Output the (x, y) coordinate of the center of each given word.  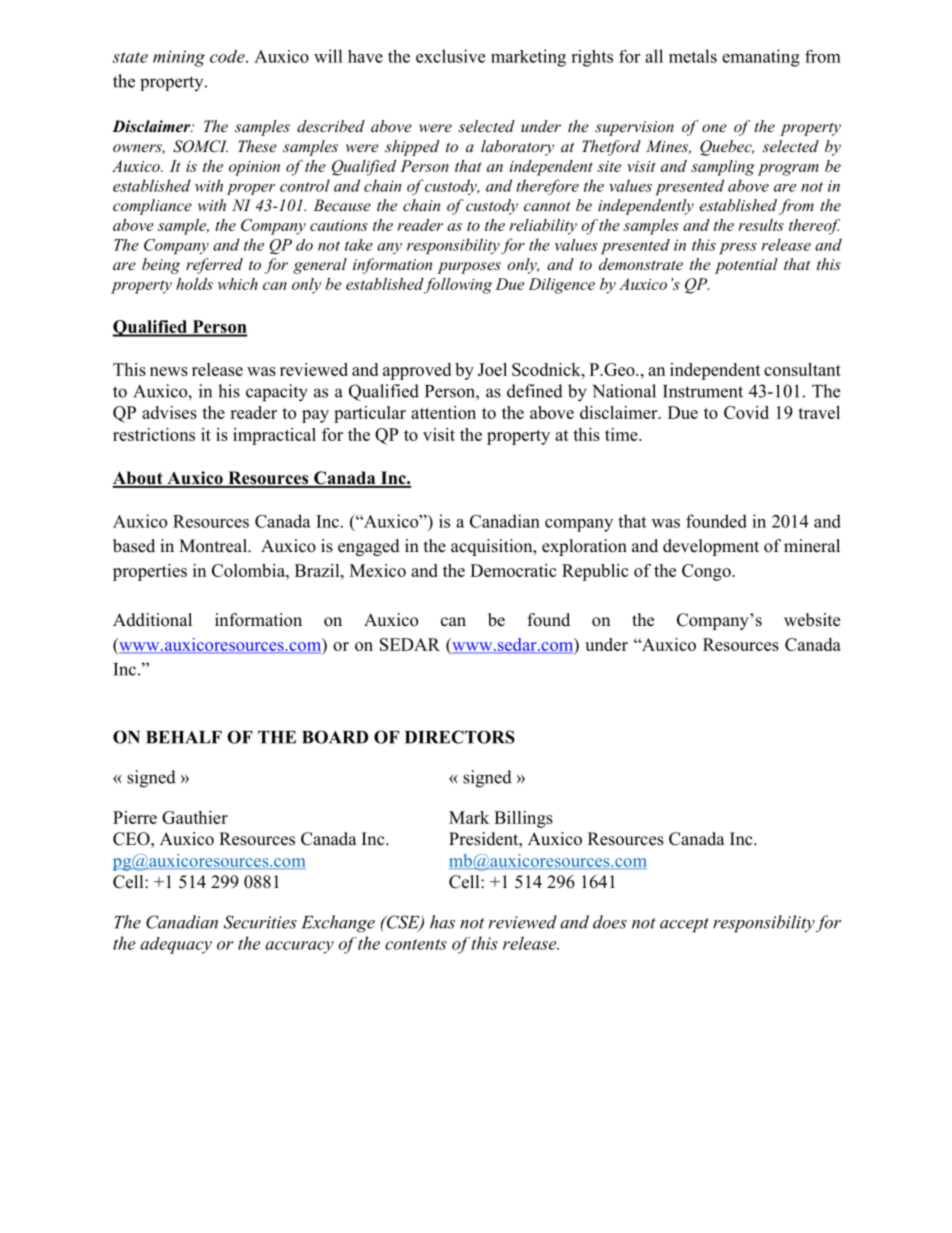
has (442, 922)
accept (684, 925)
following (457, 286)
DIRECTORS (460, 737)
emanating (761, 58)
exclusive (450, 56)
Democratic (513, 570)
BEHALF (184, 737)
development (711, 547)
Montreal (214, 546)
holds (194, 284)
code (228, 56)
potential (746, 266)
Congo (707, 572)
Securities (260, 922)
